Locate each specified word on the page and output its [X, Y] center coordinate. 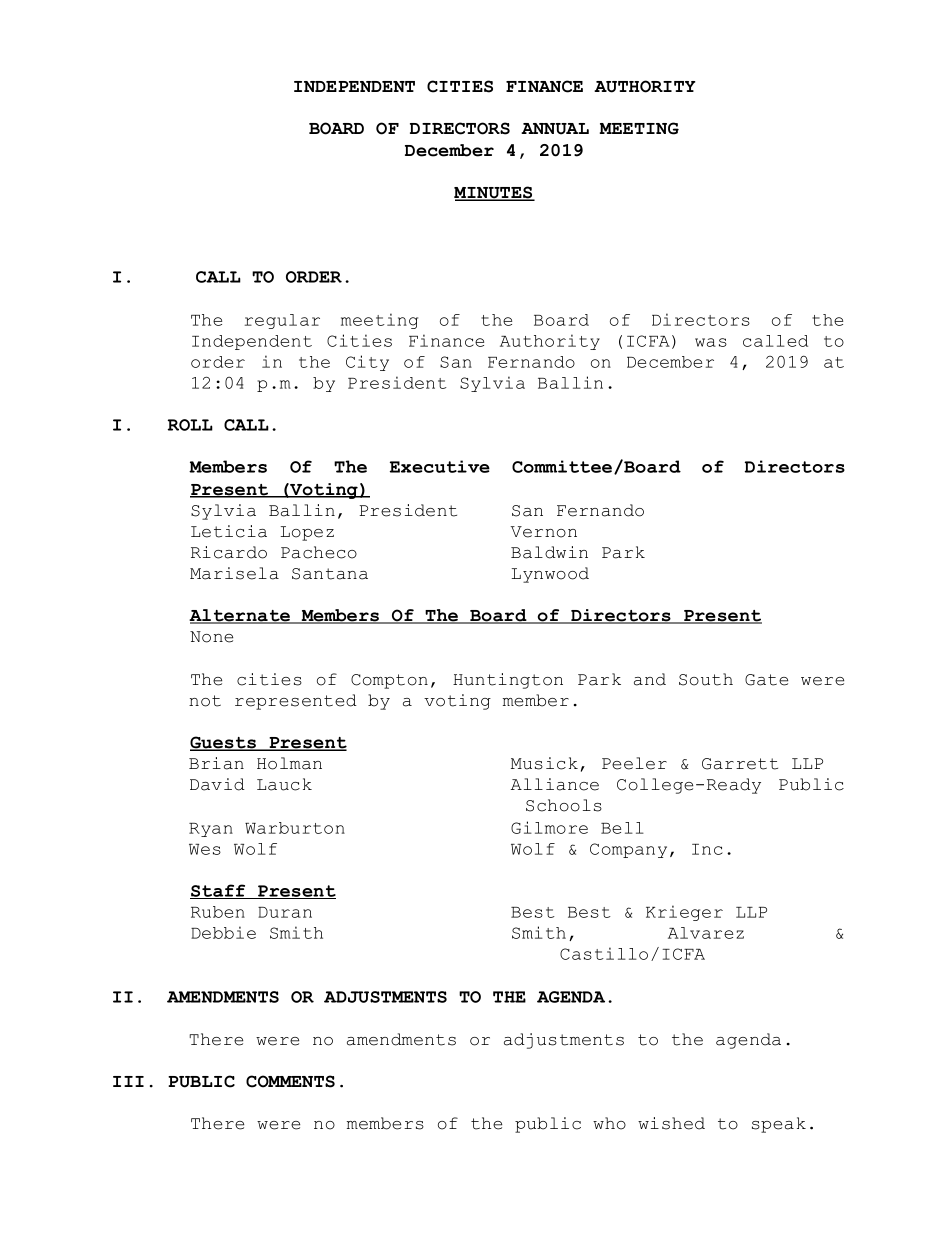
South [706, 679]
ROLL [190, 425]
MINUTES [494, 193]
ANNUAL [555, 129]
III [128, 1081]
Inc [707, 849]
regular [282, 321]
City [367, 363]
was [711, 342]
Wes [205, 849]
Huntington [508, 681]
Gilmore [549, 827]
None [211, 637]
